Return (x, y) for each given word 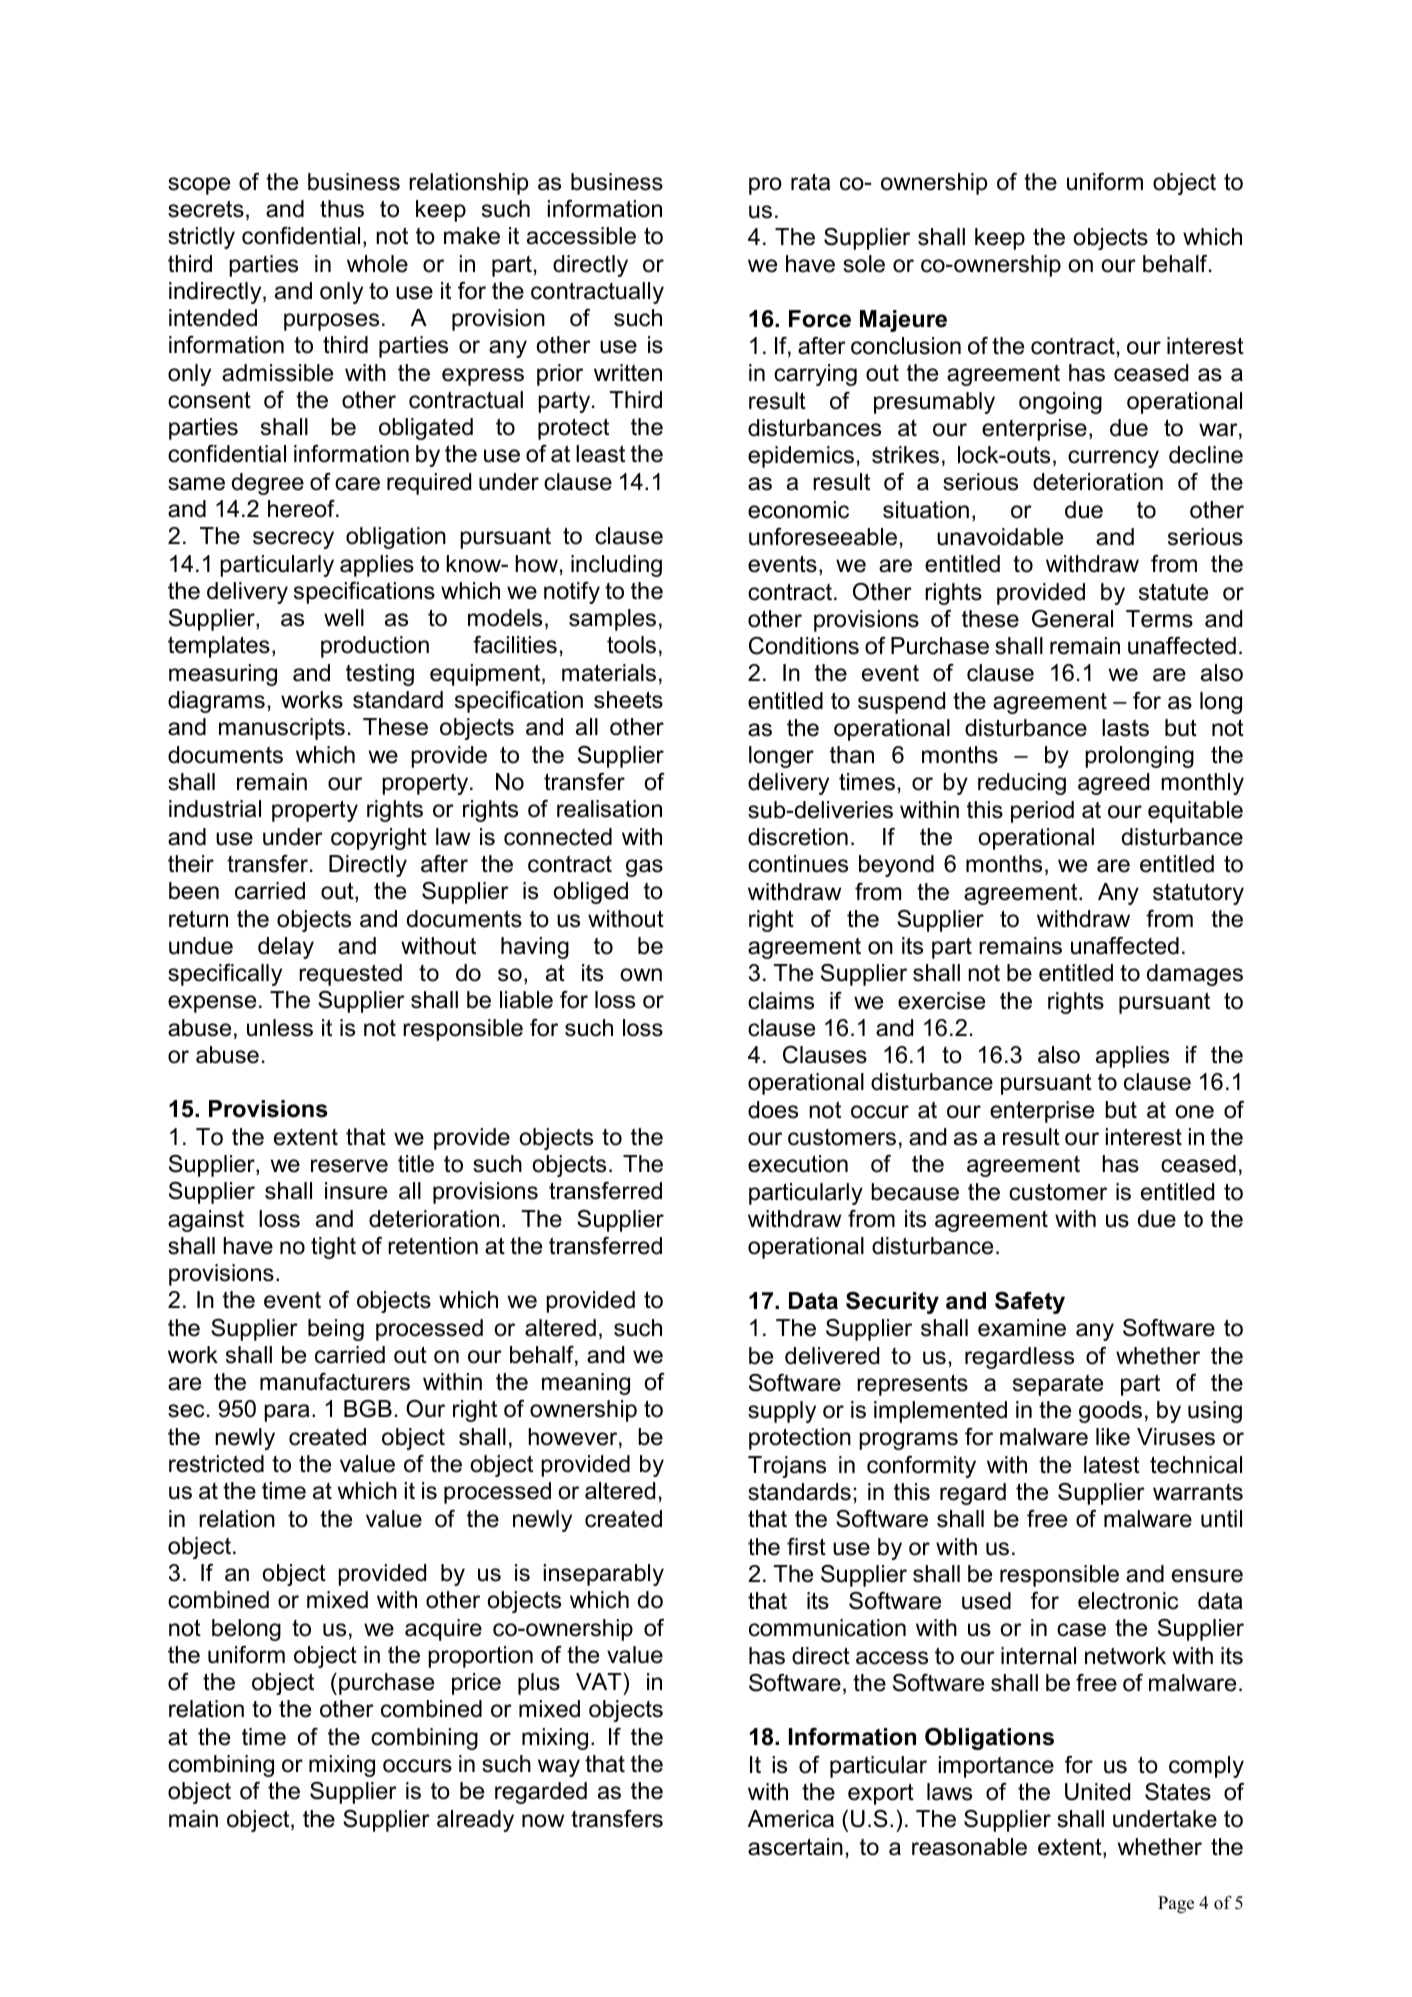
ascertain (795, 1847)
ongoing (1060, 403)
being (336, 1330)
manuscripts (282, 729)
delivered (832, 1356)
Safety (1030, 1303)
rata (810, 182)
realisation (609, 809)
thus (342, 209)
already (475, 1821)
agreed (1113, 784)
